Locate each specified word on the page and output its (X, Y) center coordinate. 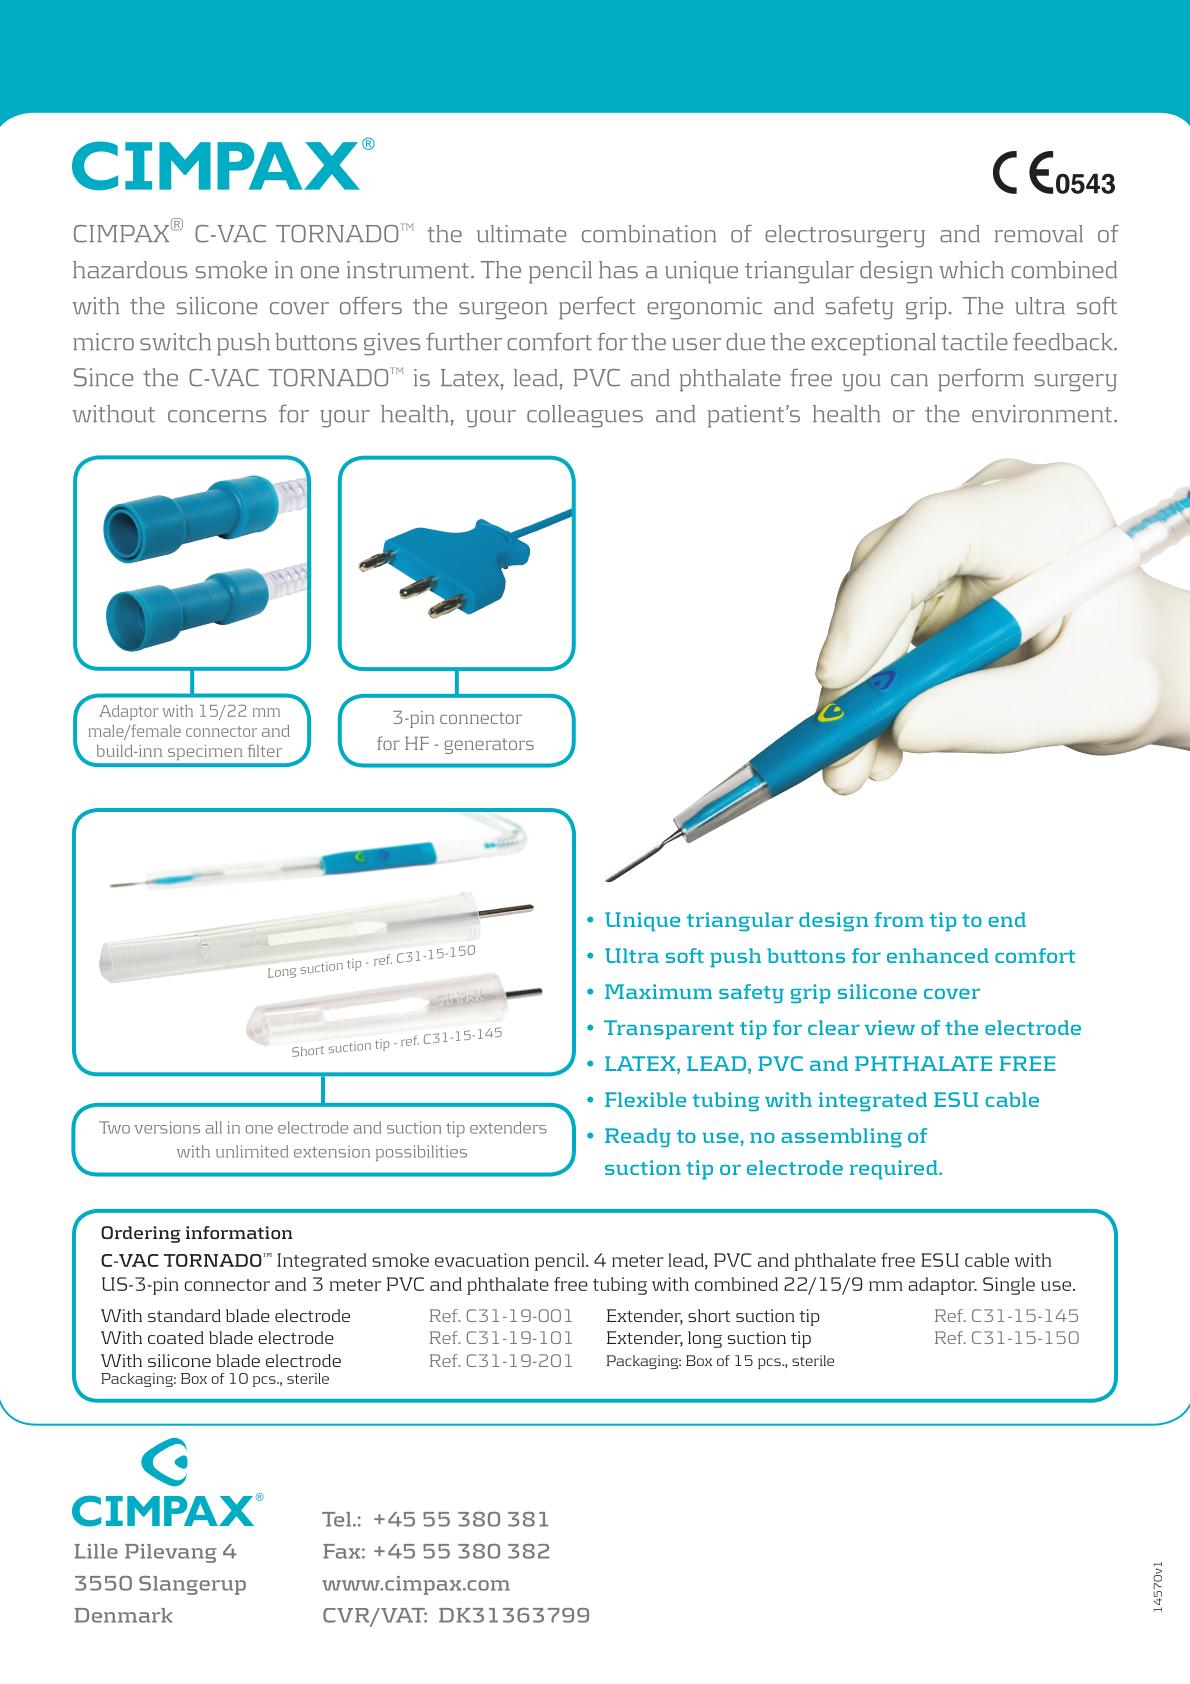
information (239, 1232)
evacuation (482, 1260)
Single (1009, 1286)
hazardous (130, 270)
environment (1042, 414)
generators (489, 746)
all (214, 1127)
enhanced (938, 955)
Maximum (658, 991)
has (618, 270)
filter (265, 750)
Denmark (124, 1615)
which (971, 270)
